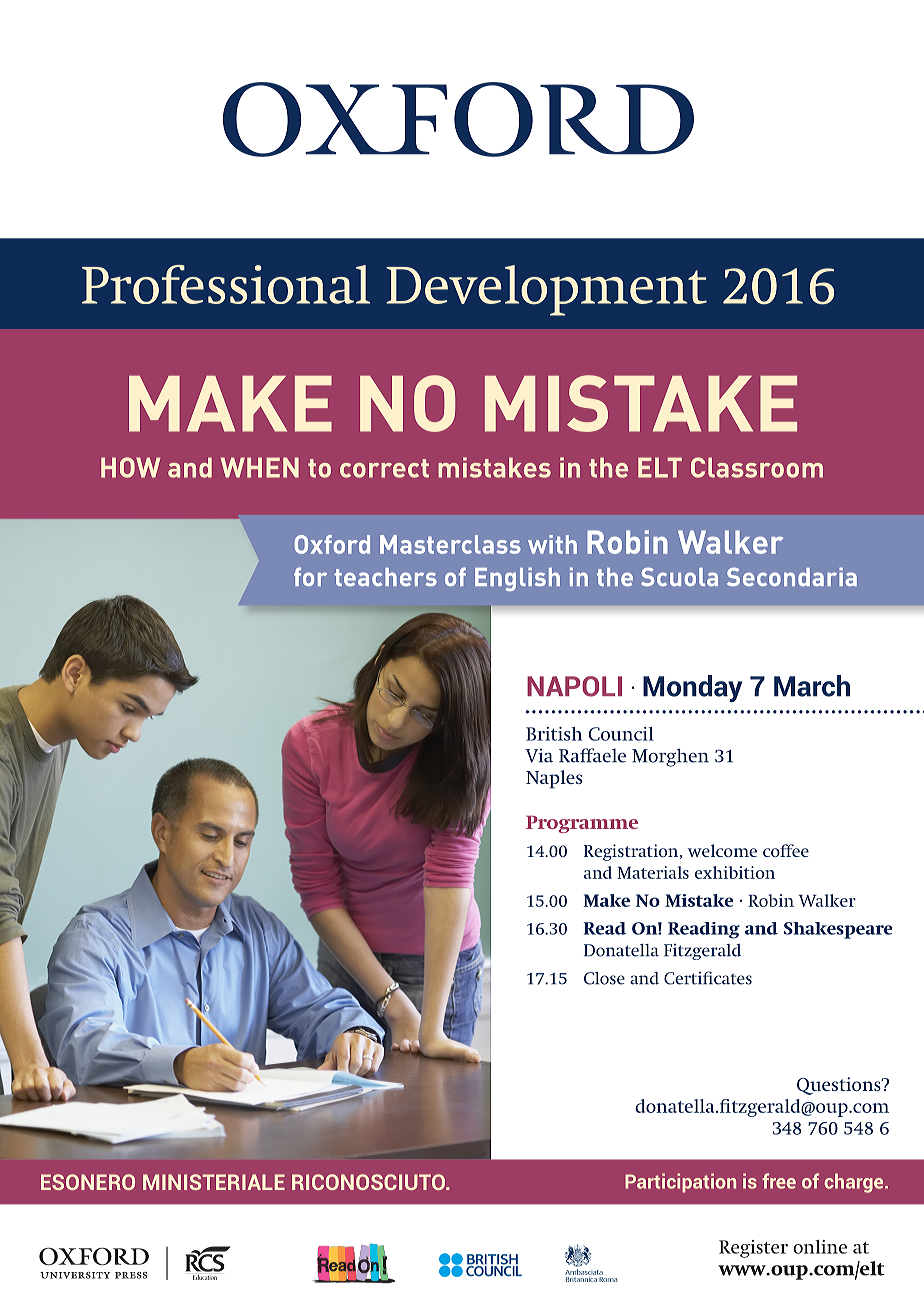 The height and width of the screenshot is (1308, 924). I want to click on Register, so click(753, 1249).
